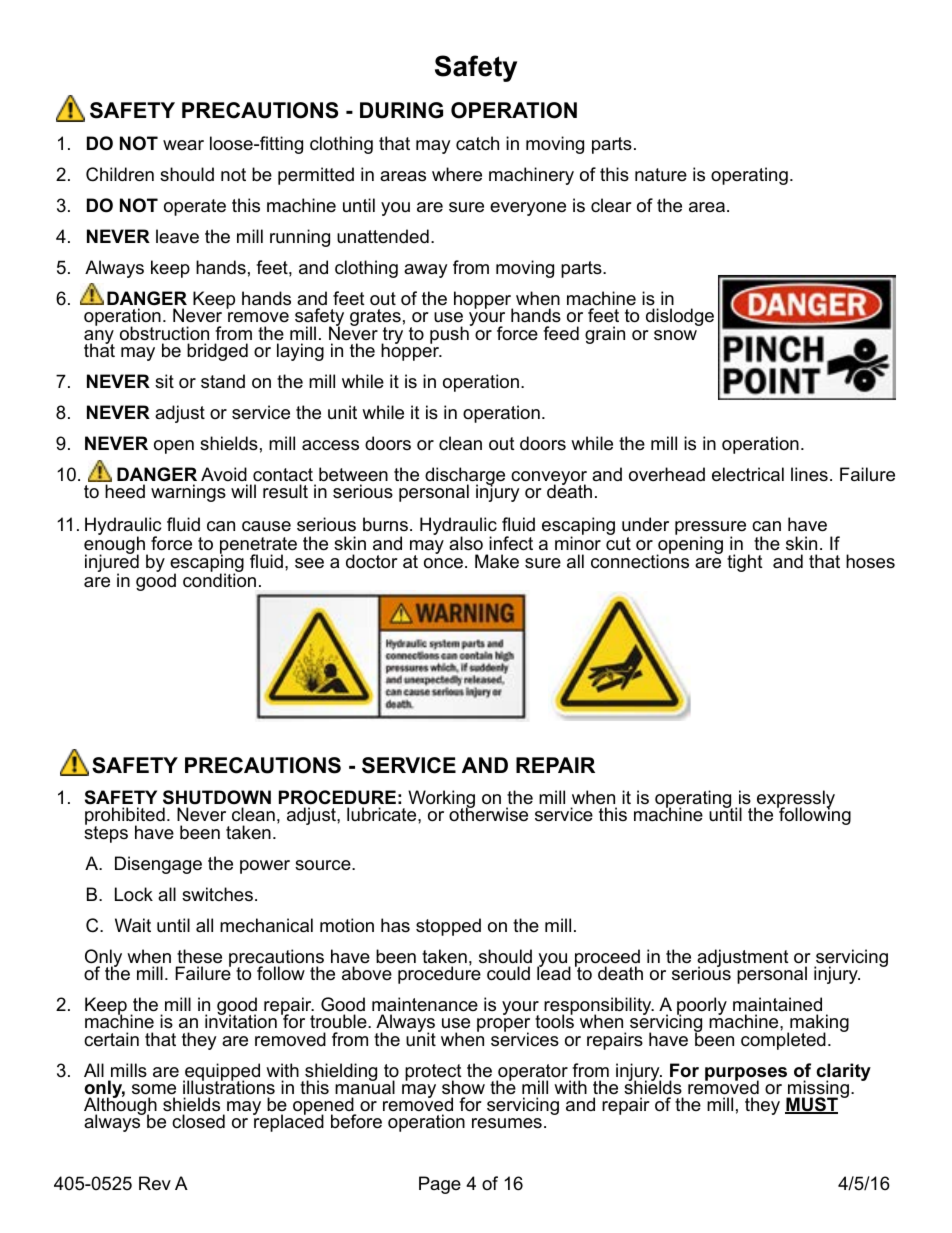  Describe the element at coordinates (497, 561) in the page. I see `Make` at that location.
